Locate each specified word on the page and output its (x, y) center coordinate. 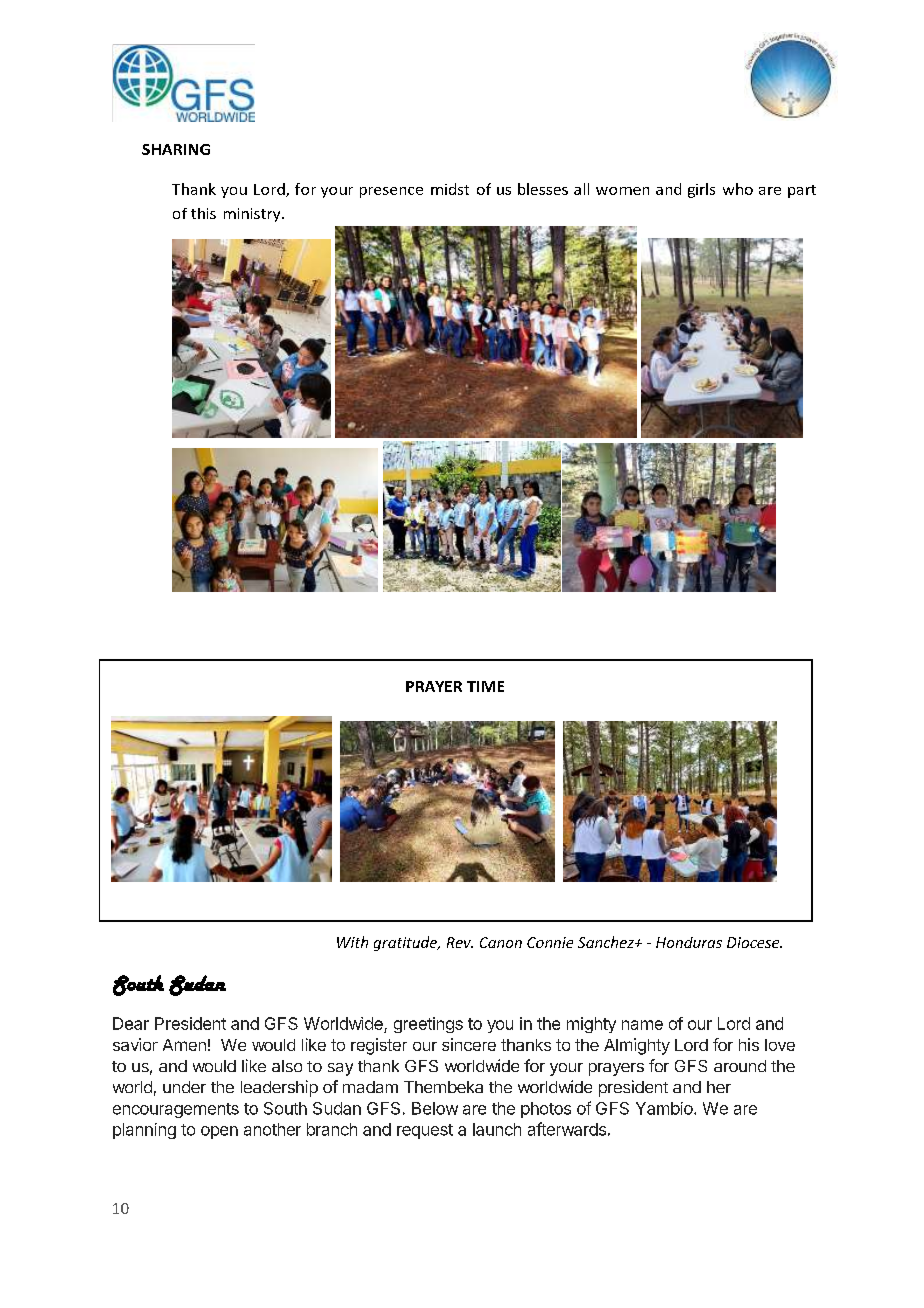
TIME (485, 686)
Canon (501, 942)
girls (701, 190)
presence (391, 192)
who (738, 189)
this (203, 213)
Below (435, 1108)
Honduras (689, 942)
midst (450, 189)
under (184, 1087)
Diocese (754, 942)
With (352, 942)
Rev (460, 942)
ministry (253, 215)
